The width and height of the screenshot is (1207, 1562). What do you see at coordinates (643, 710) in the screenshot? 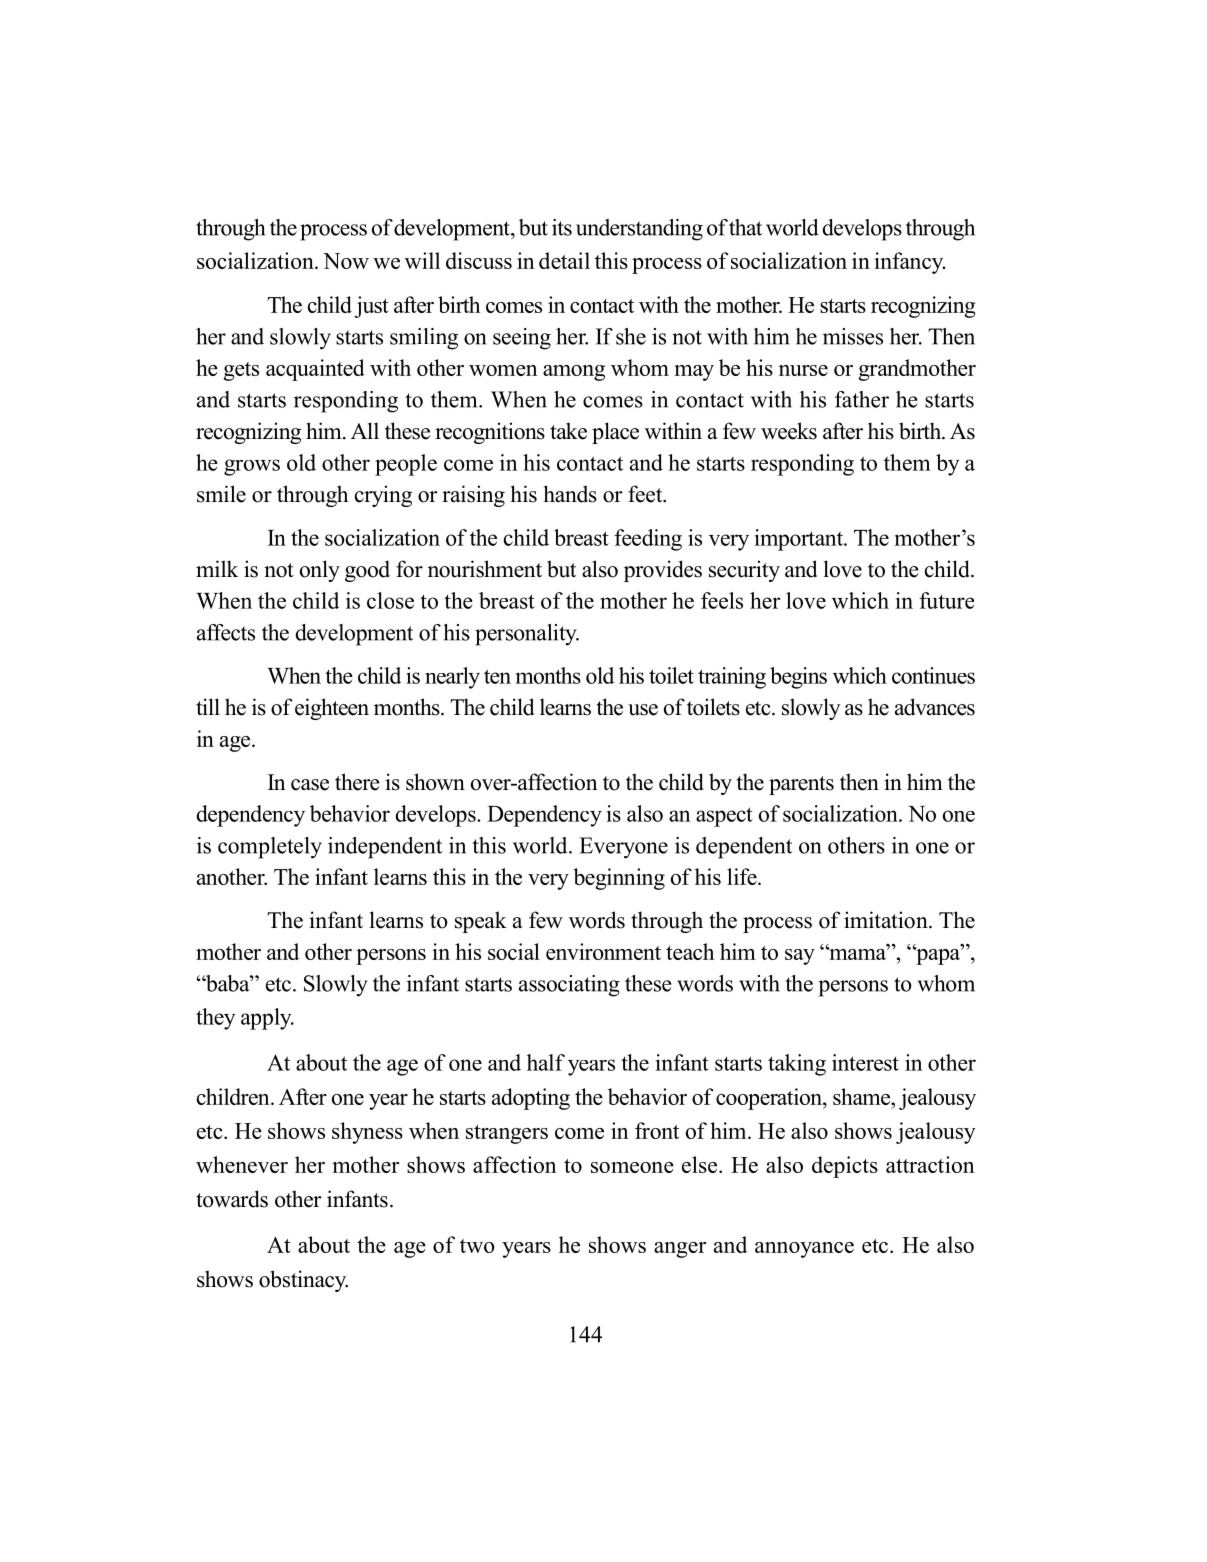
I see `use` at bounding box center [643, 710].
